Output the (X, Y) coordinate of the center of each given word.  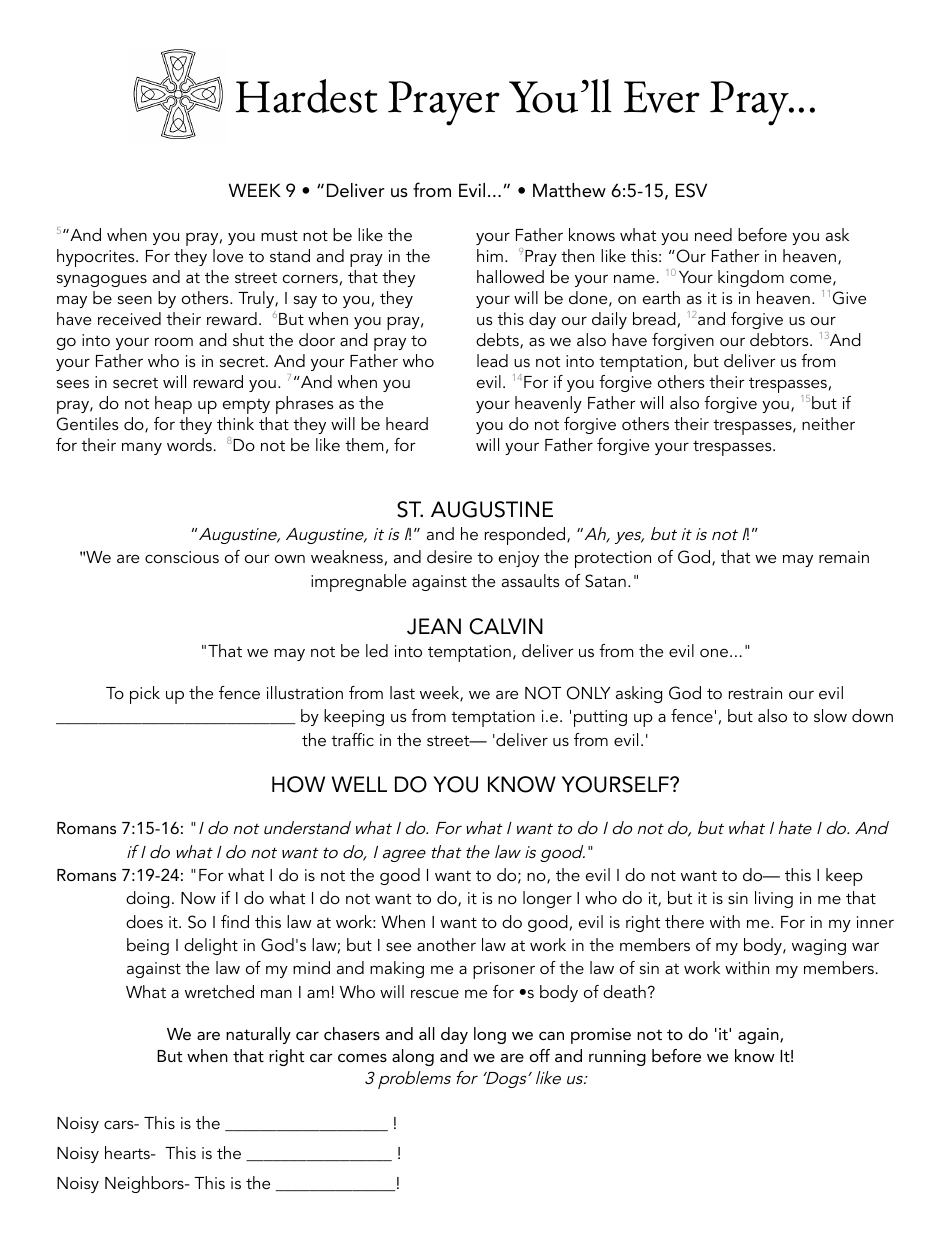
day (454, 1035)
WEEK (255, 190)
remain (844, 557)
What (146, 991)
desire (449, 556)
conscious (182, 557)
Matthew (569, 190)
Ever (662, 97)
